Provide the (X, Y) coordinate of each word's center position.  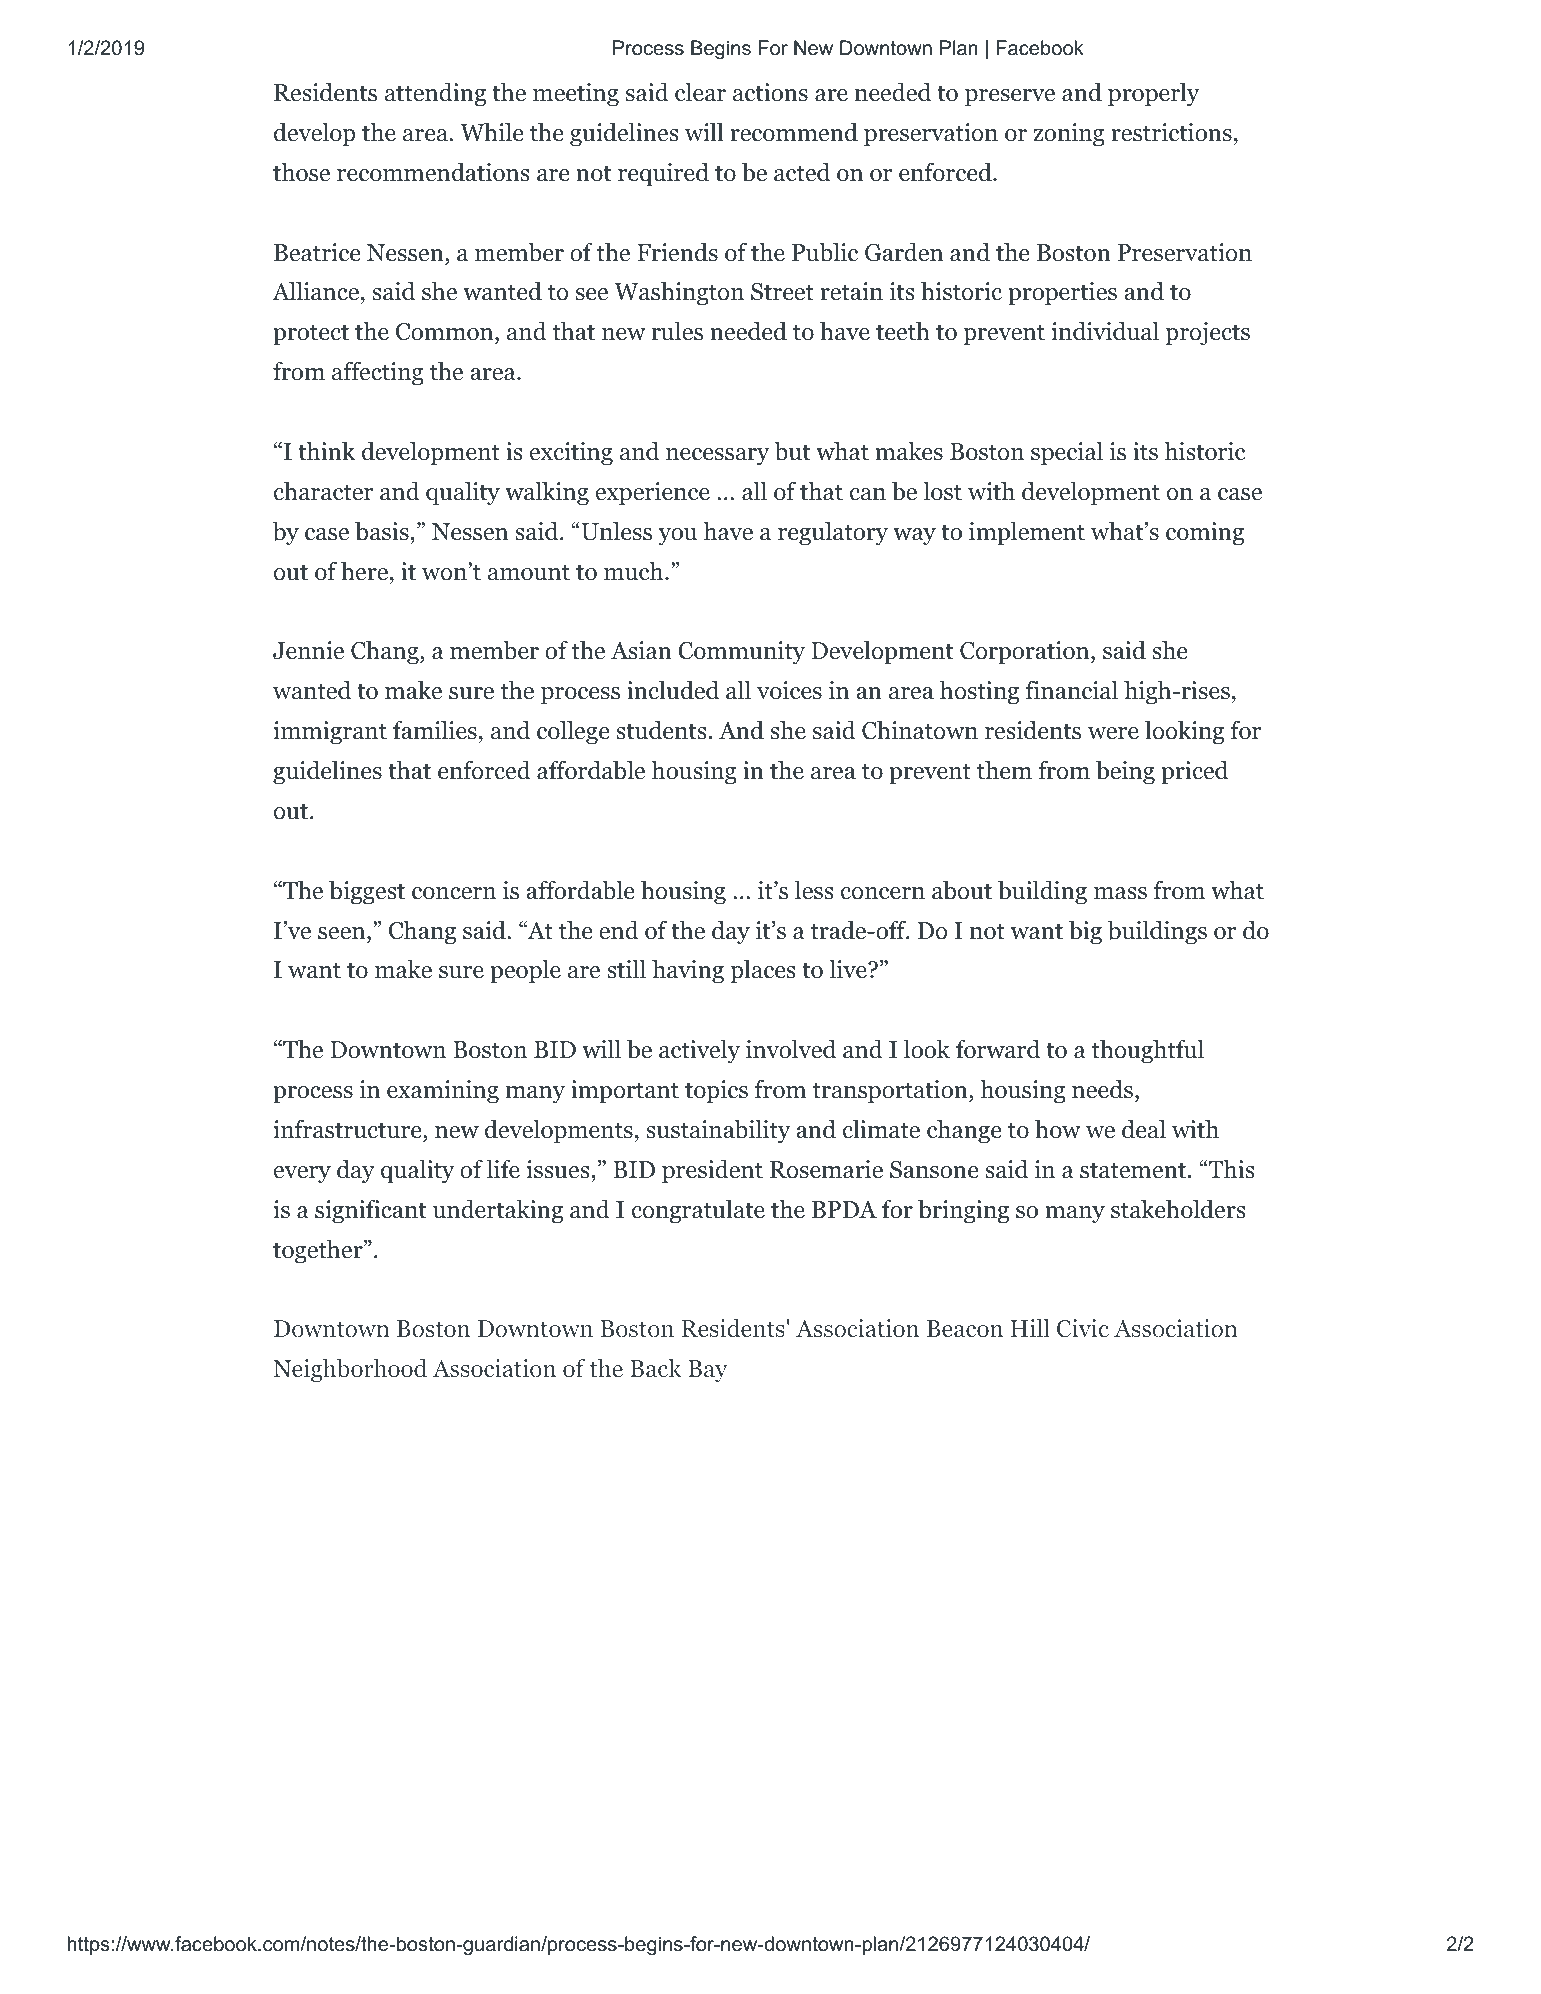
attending (435, 94)
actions (770, 92)
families (435, 730)
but (792, 451)
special (1067, 453)
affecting (378, 373)
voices (789, 690)
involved (791, 1049)
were (1113, 733)
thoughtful (1148, 1051)
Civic (1083, 1328)
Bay (708, 1371)
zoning (1069, 135)
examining (443, 1092)
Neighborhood (350, 1370)
